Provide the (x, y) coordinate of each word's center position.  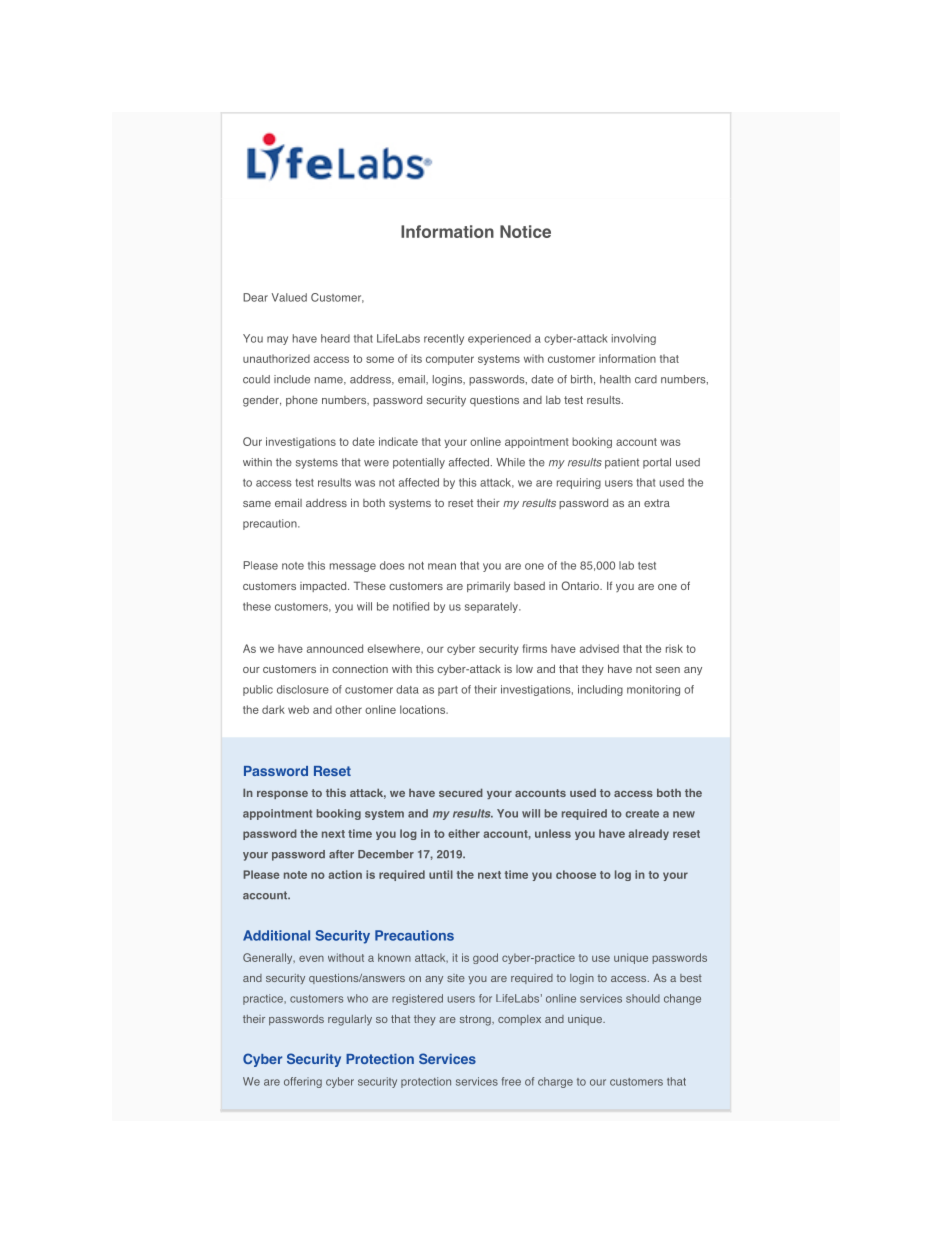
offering (303, 1082)
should (643, 998)
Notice (525, 231)
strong (476, 1020)
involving (634, 339)
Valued (289, 297)
